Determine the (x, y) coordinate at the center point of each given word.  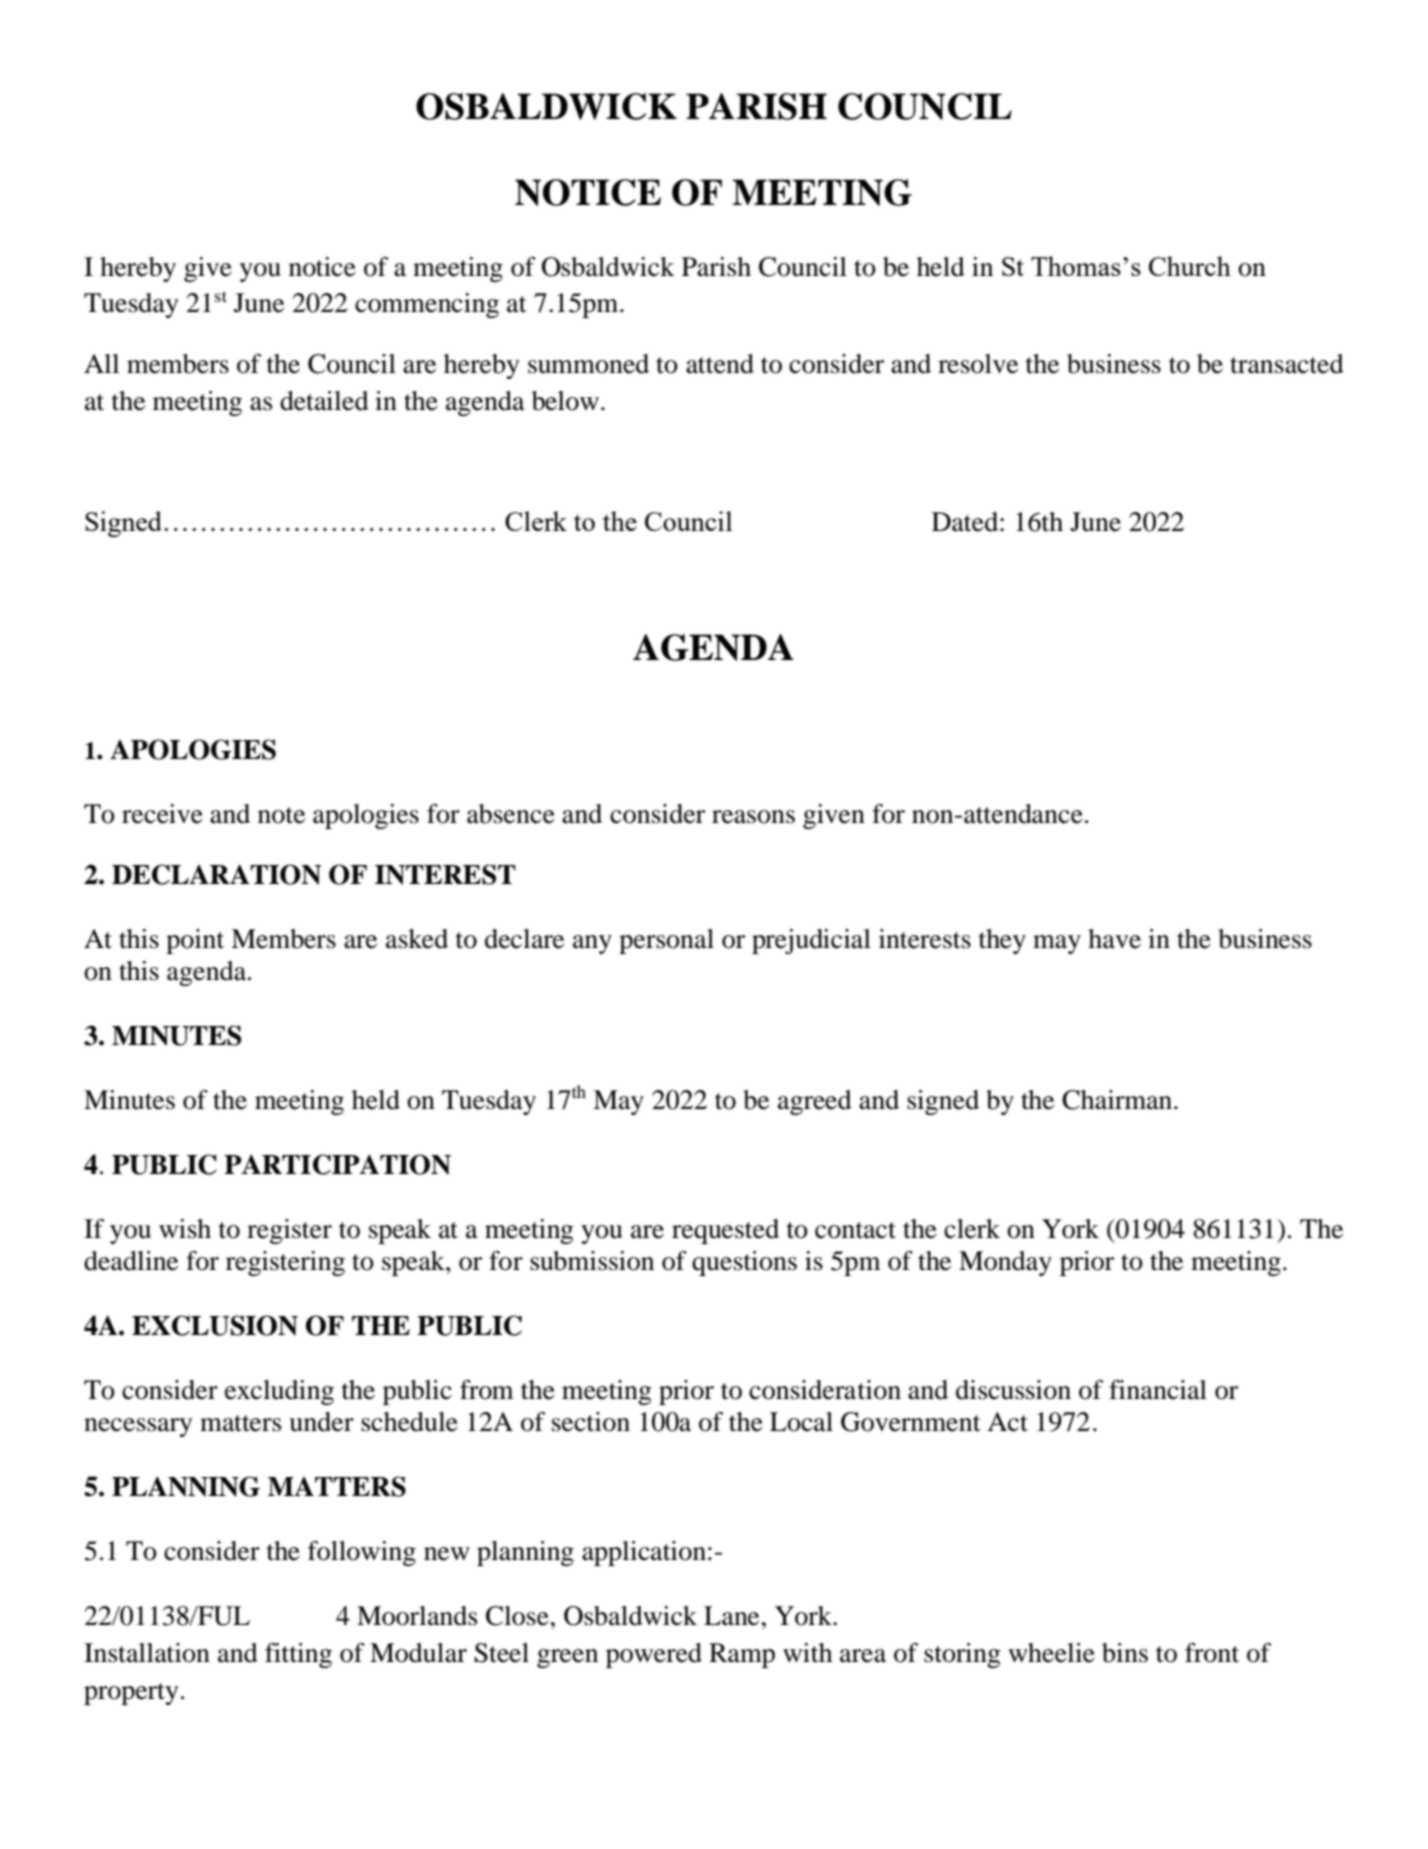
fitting (298, 1655)
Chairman (1118, 1100)
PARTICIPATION (337, 1164)
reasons (753, 817)
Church (1190, 266)
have (1114, 939)
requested (725, 1231)
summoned (588, 364)
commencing (427, 305)
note (281, 815)
